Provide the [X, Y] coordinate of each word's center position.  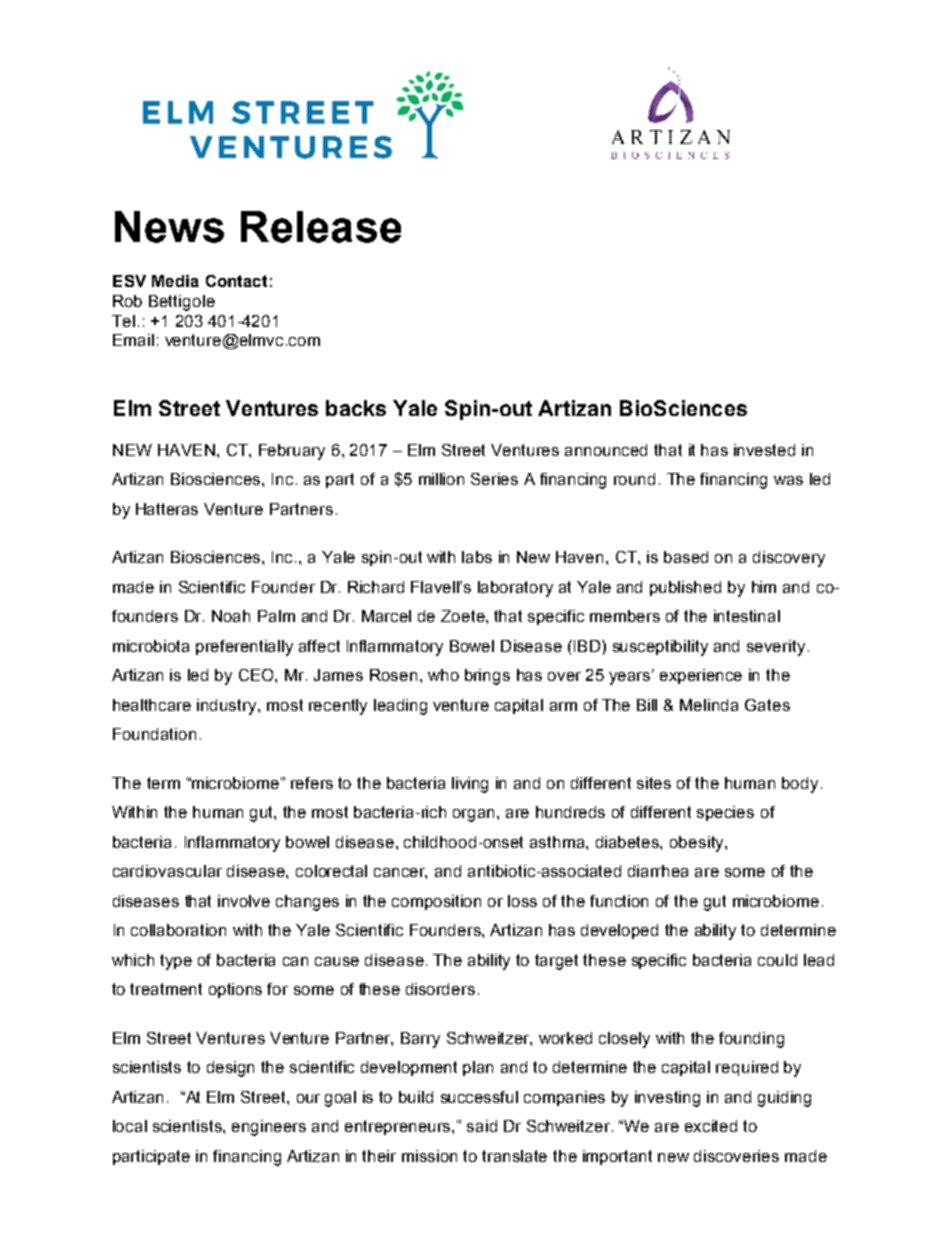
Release [321, 227]
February [292, 452]
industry [228, 707]
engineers [269, 1128]
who [443, 675]
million [441, 479]
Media [175, 281]
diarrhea [658, 871]
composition [436, 902]
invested [764, 450]
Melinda [709, 705]
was [788, 480]
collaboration [178, 930]
